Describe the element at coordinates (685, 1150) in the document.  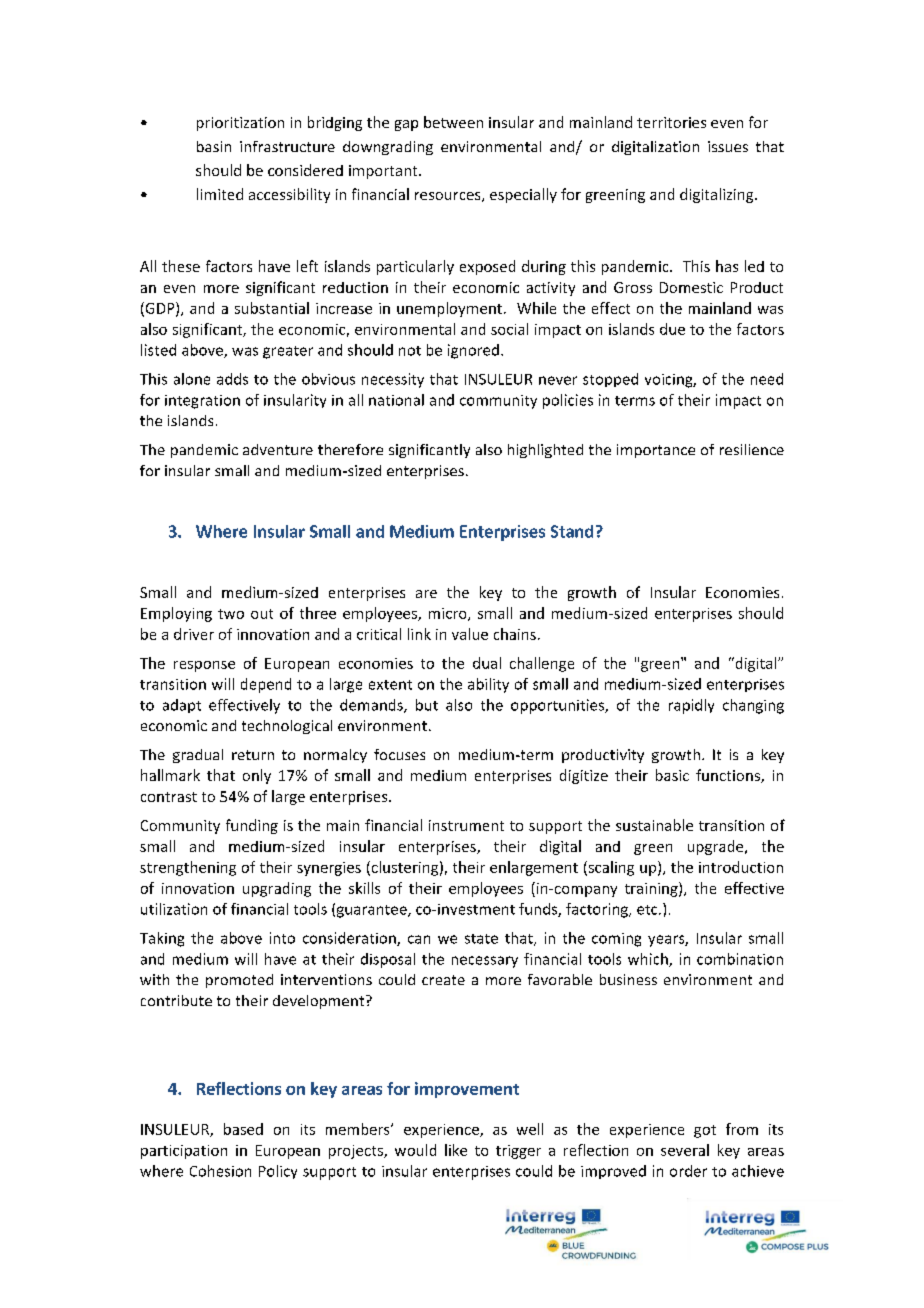
I see `several` at that location.
